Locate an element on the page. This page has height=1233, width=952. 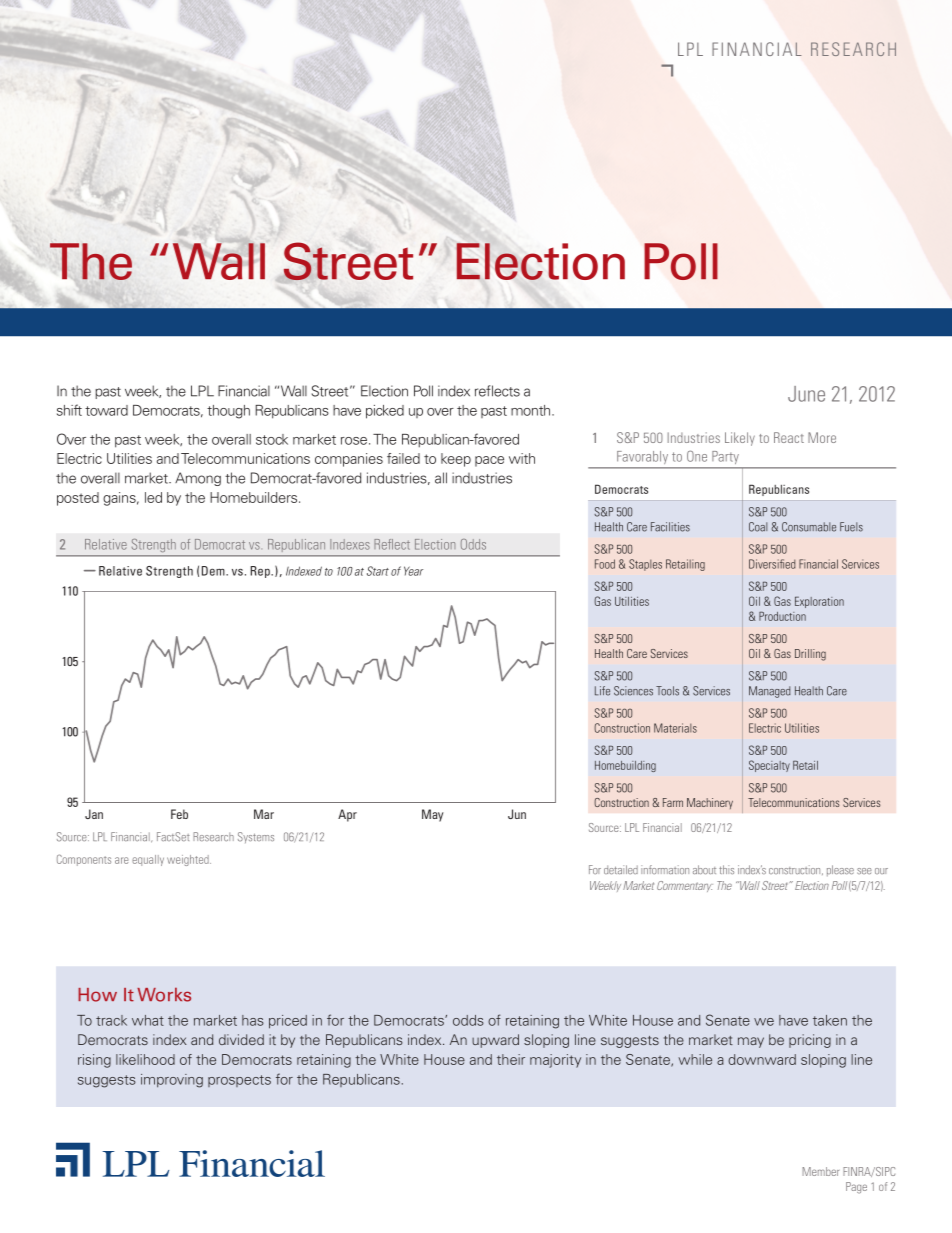
Life is located at coordinates (602, 691).
